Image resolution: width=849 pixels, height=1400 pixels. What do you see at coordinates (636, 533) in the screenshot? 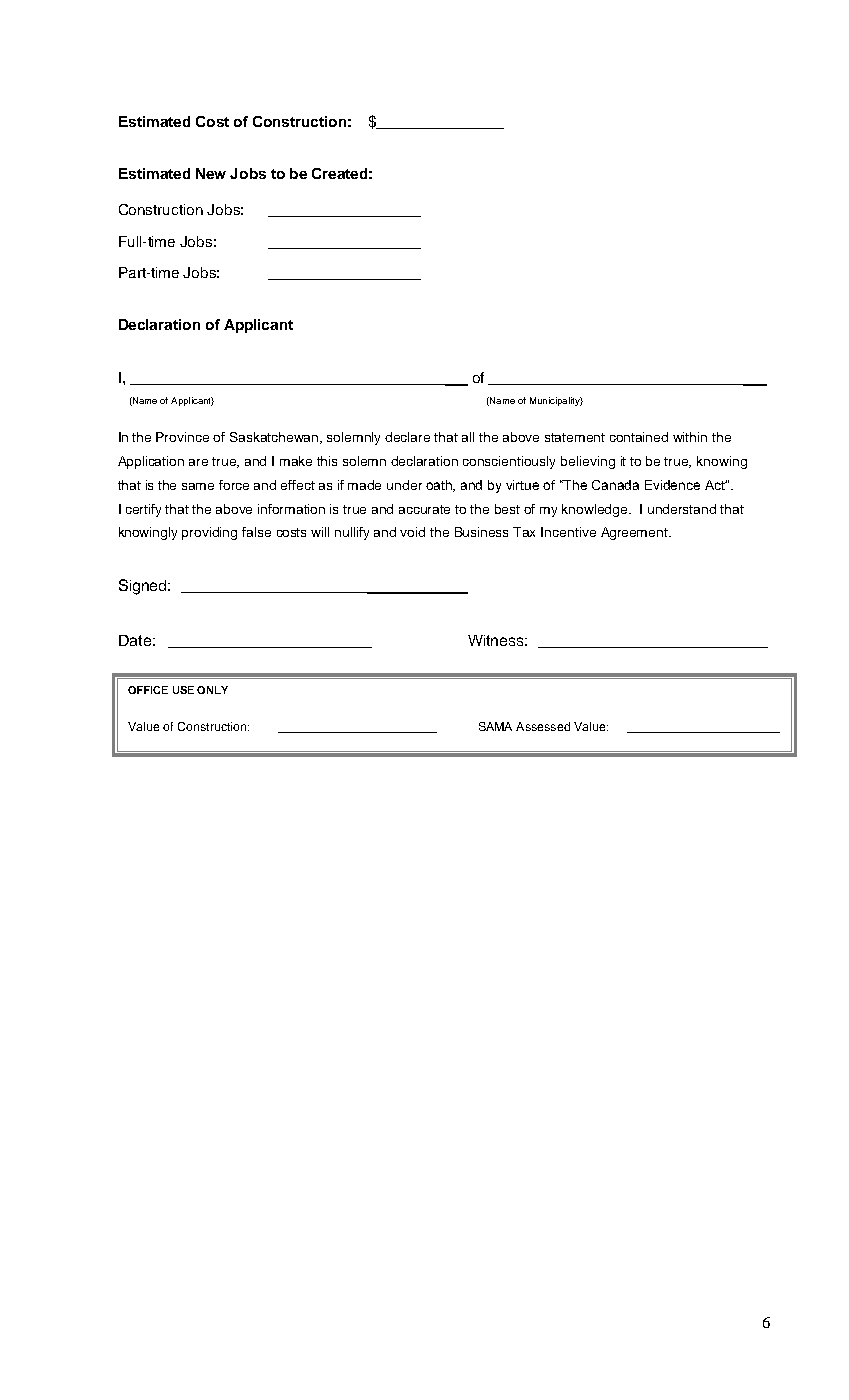
I see `Agreement` at bounding box center [636, 533].
